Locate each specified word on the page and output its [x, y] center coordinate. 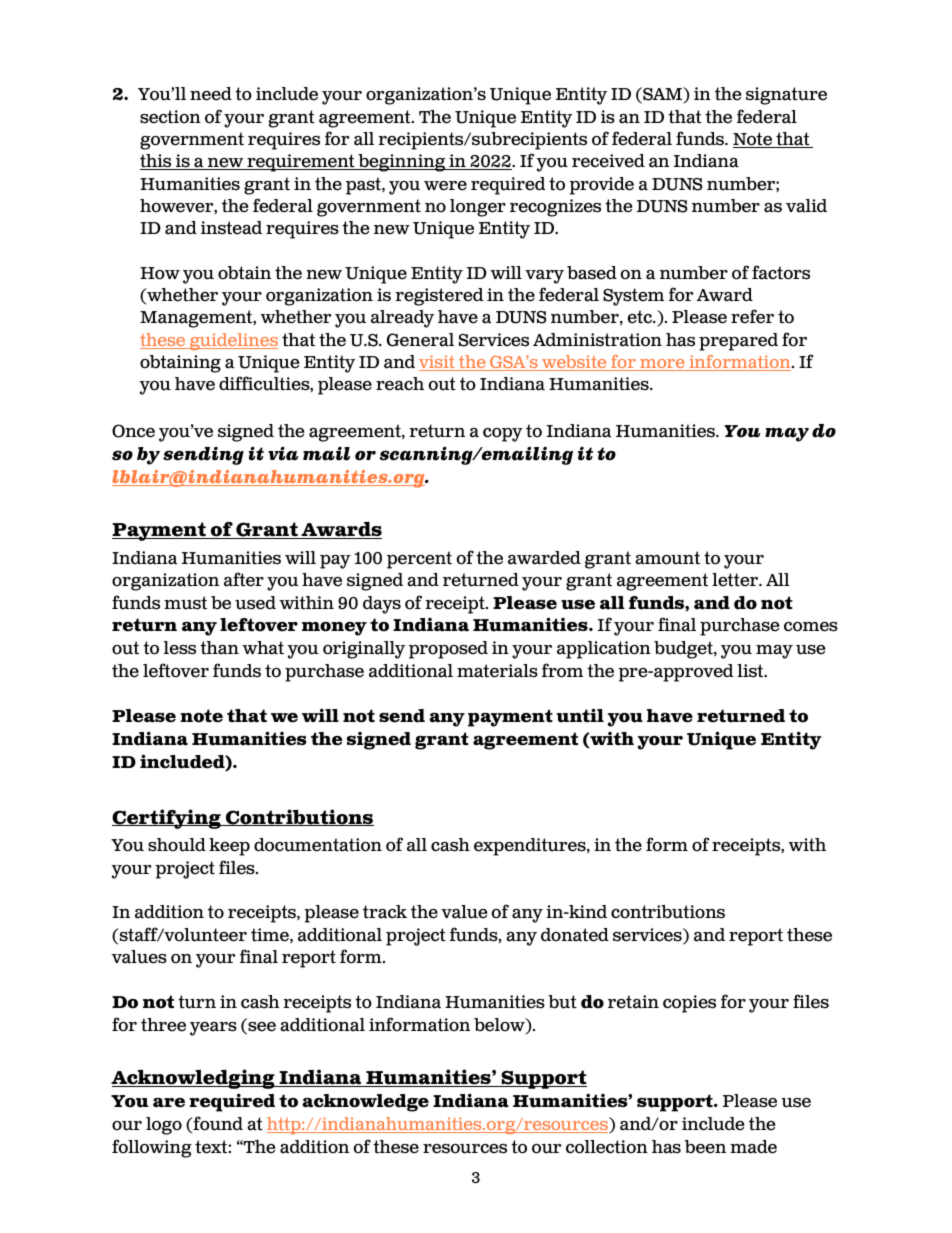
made [753, 1147]
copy [503, 435]
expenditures [531, 847]
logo [164, 1126]
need [211, 94]
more [662, 365]
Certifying [167, 819]
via [283, 454]
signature [786, 96]
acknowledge [365, 1103]
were [445, 186]
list [751, 671]
